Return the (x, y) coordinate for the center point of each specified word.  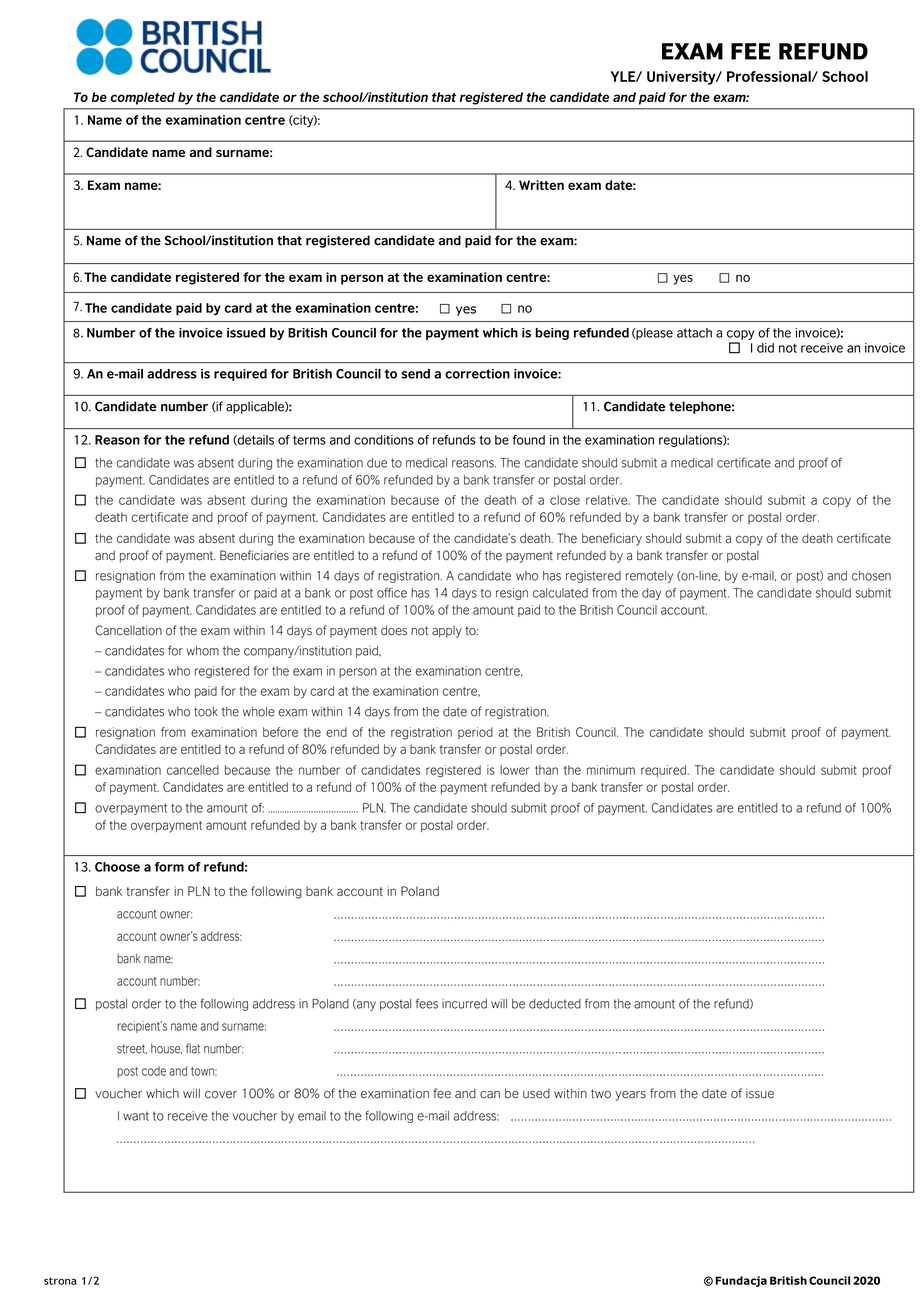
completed (143, 98)
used (536, 1093)
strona (60, 1281)
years (630, 1096)
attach (694, 333)
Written (541, 185)
